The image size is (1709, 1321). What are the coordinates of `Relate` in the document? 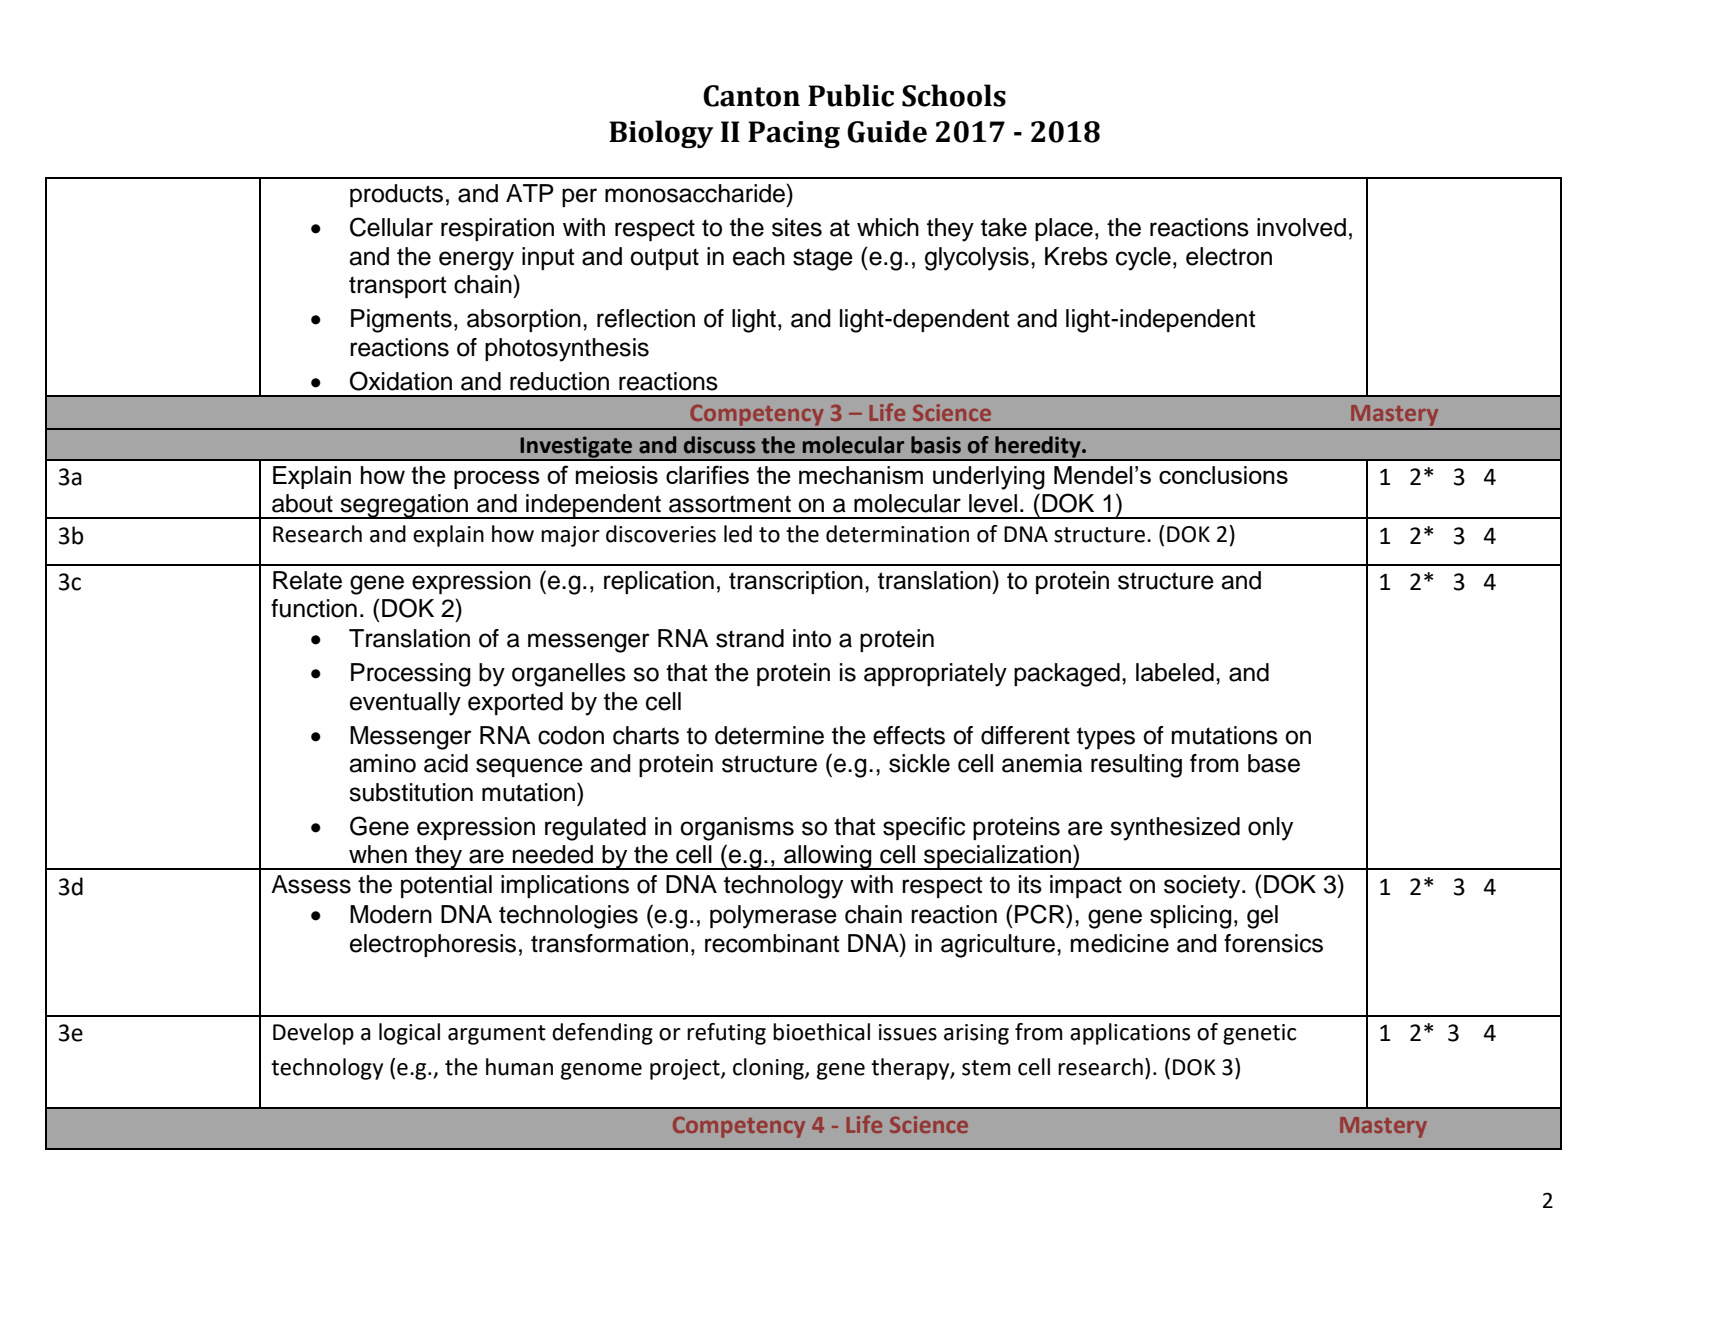 It's located at (307, 580).
